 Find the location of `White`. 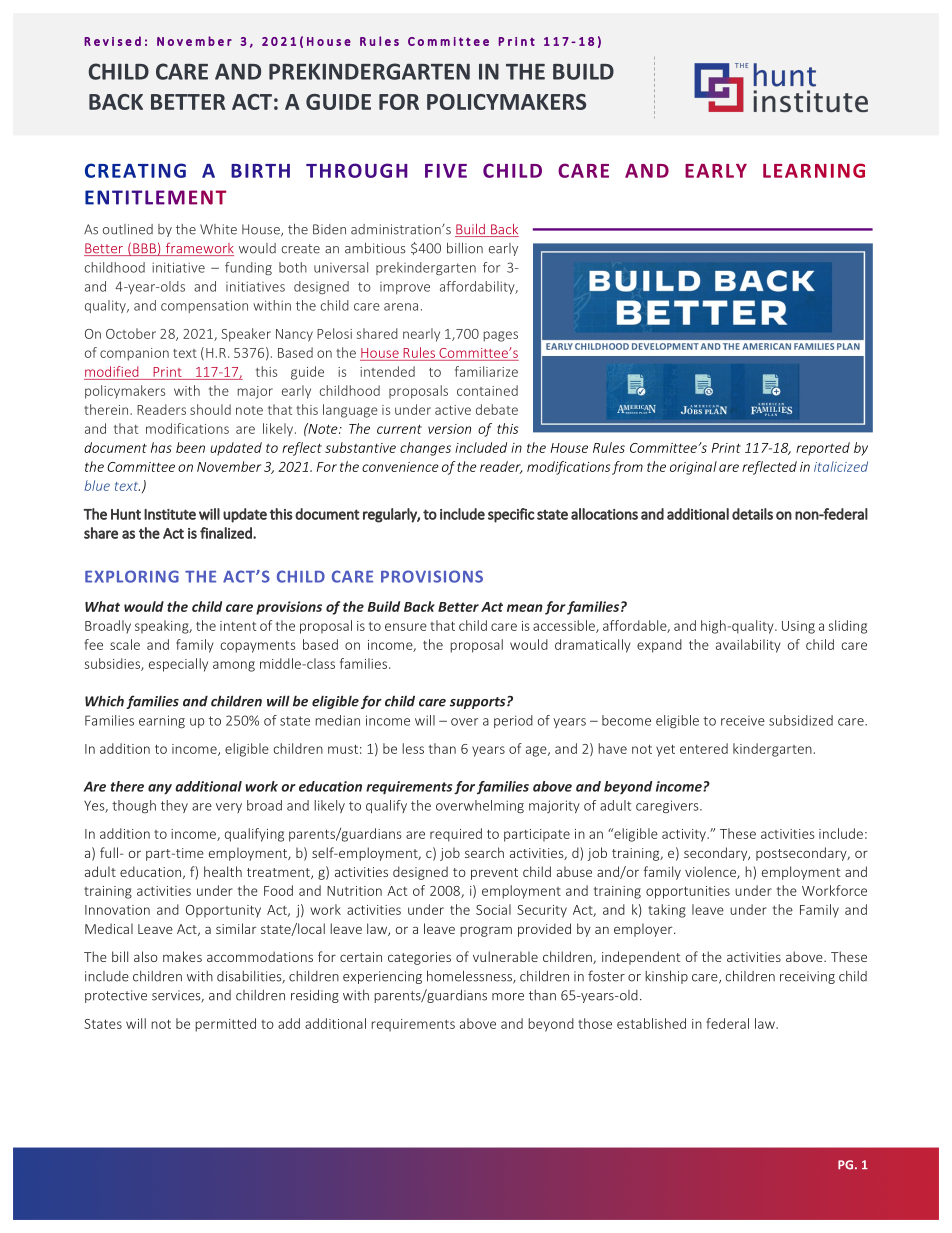

White is located at coordinates (218, 229).
